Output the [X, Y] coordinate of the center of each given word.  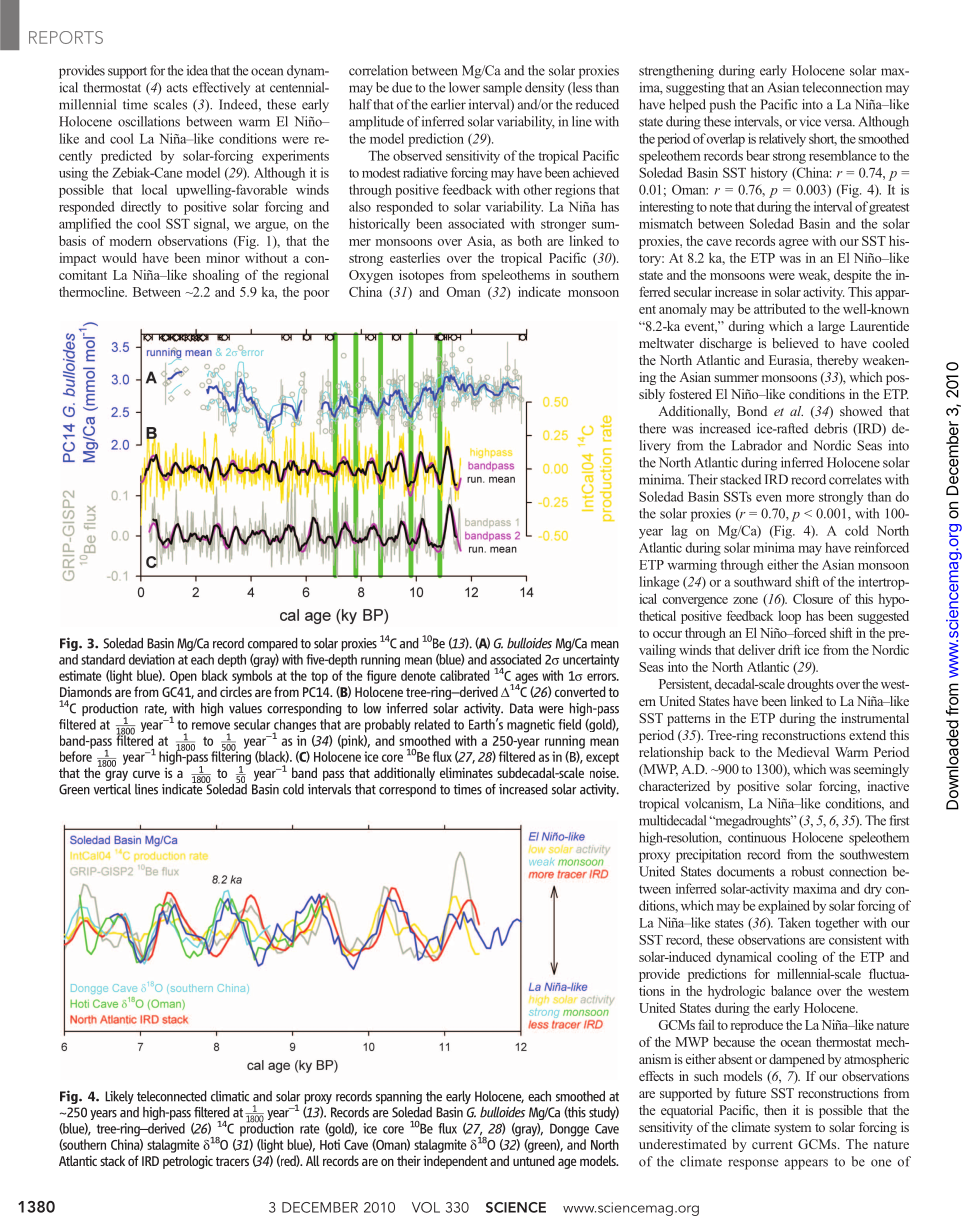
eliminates [466, 772]
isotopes [421, 276]
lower [464, 87]
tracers [232, 1161]
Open [183, 677]
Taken [794, 922]
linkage [659, 583]
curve [146, 774]
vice [810, 121]
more [800, 498]
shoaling [216, 276]
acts [177, 88]
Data [521, 708]
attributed [780, 308]
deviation [152, 659]
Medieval [803, 752]
